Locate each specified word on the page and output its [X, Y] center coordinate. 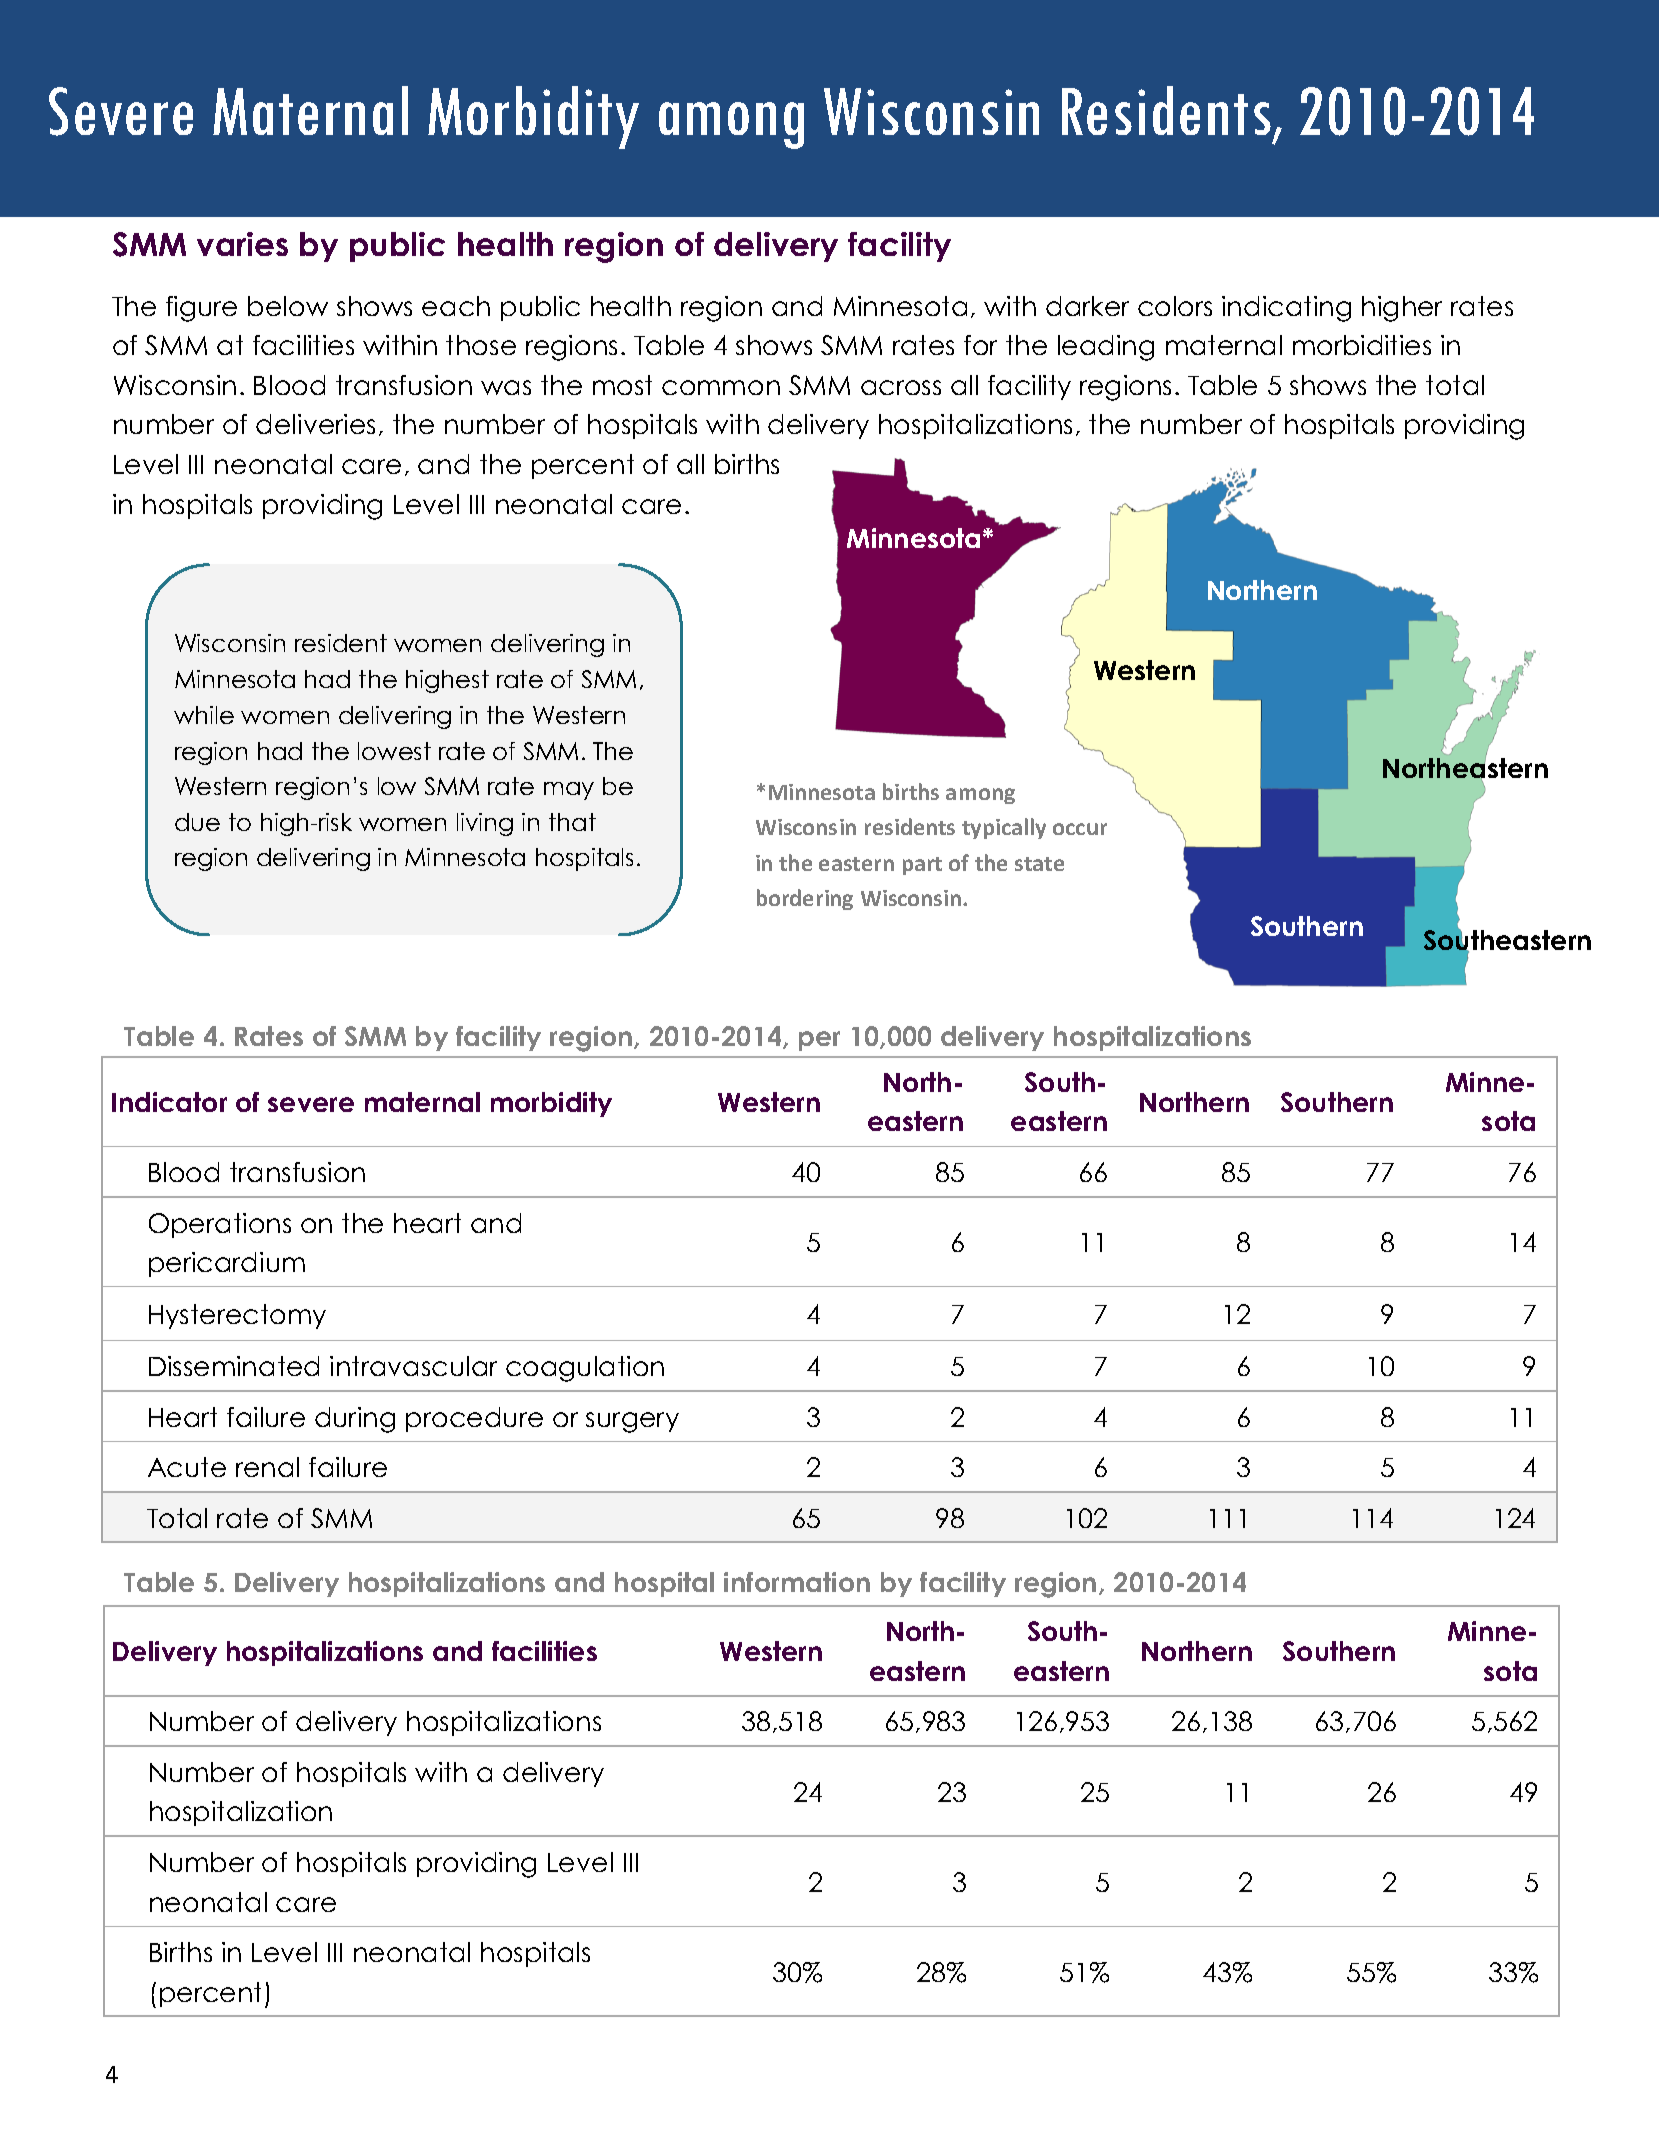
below [288, 306]
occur [1080, 829]
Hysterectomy [237, 1316]
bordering [805, 899]
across [901, 387]
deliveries [315, 424]
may [569, 791]
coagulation [585, 1369]
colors [1175, 306]
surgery [632, 1422]
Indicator [169, 1102]
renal [267, 1467]
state [1039, 864]
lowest [394, 751]
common [721, 387]
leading [1106, 348]
